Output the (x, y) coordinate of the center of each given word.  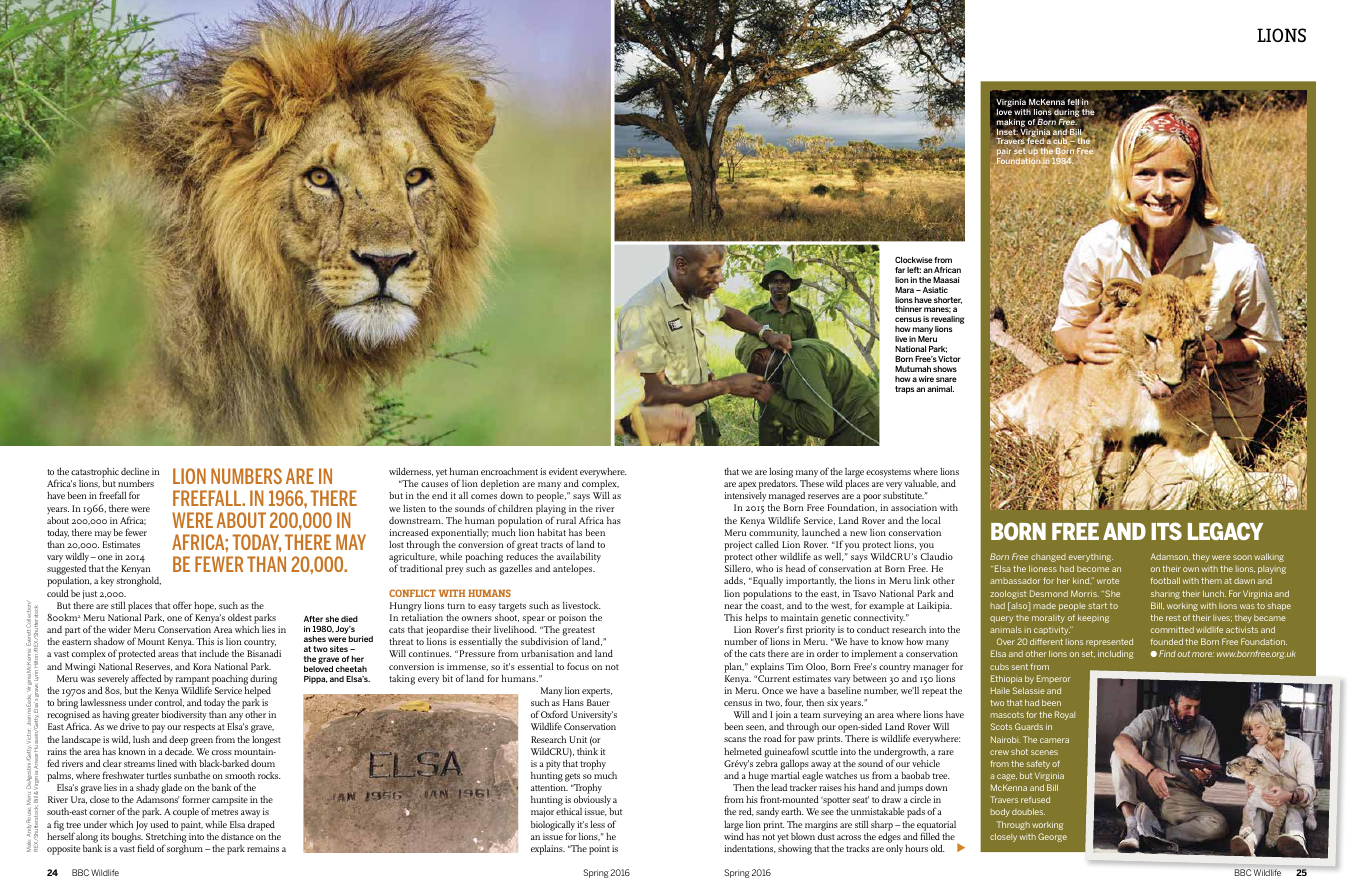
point (599, 850)
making (1011, 123)
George (1052, 837)
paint (192, 826)
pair (1004, 153)
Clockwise (914, 260)
